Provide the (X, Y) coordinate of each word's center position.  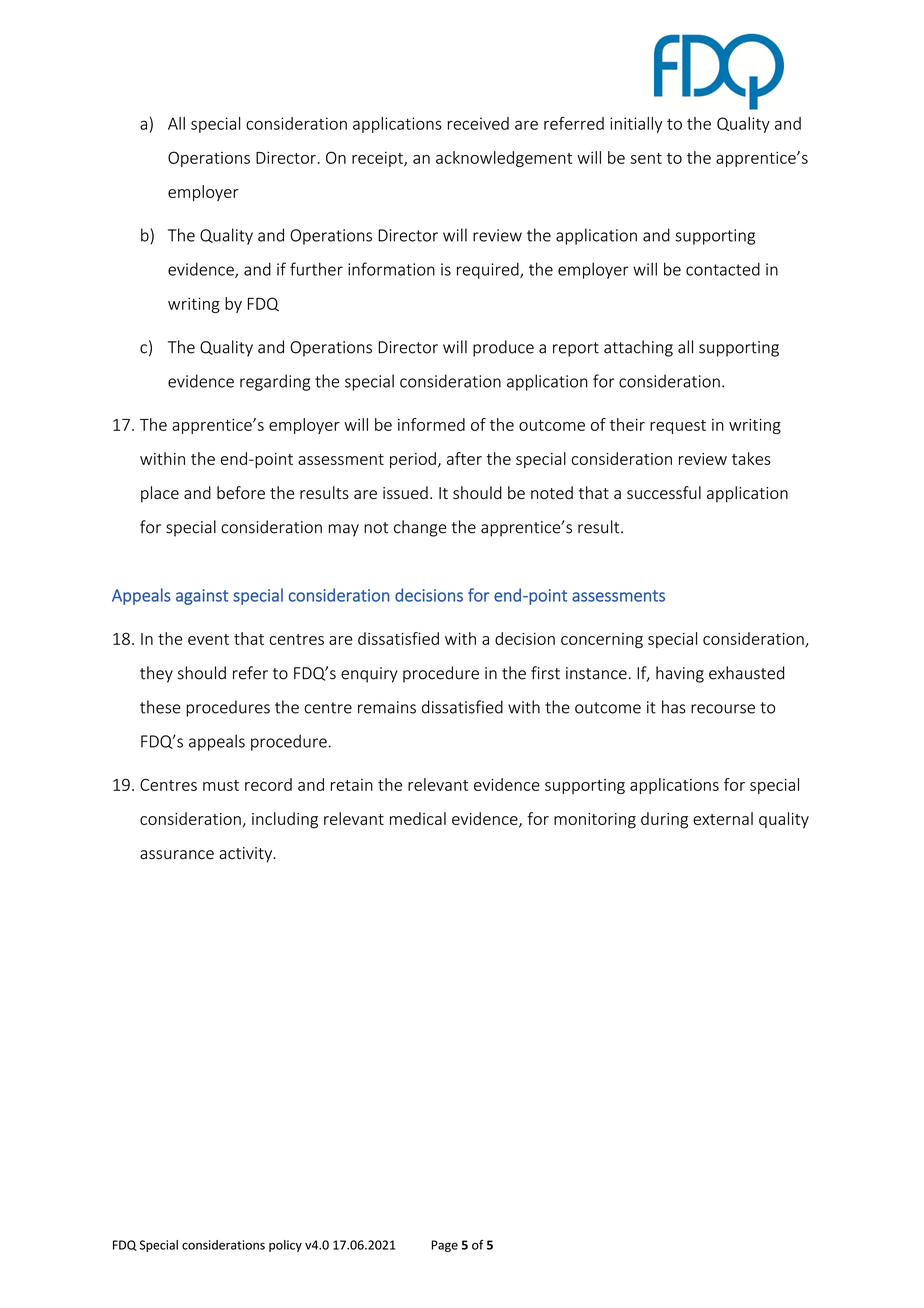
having (680, 674)
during (664, 820)
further (316, 269)
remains (387, 707)
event (208, 639)
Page (444, 1246)
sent (646, 158)
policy (285, 1246)
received (478, 123)
